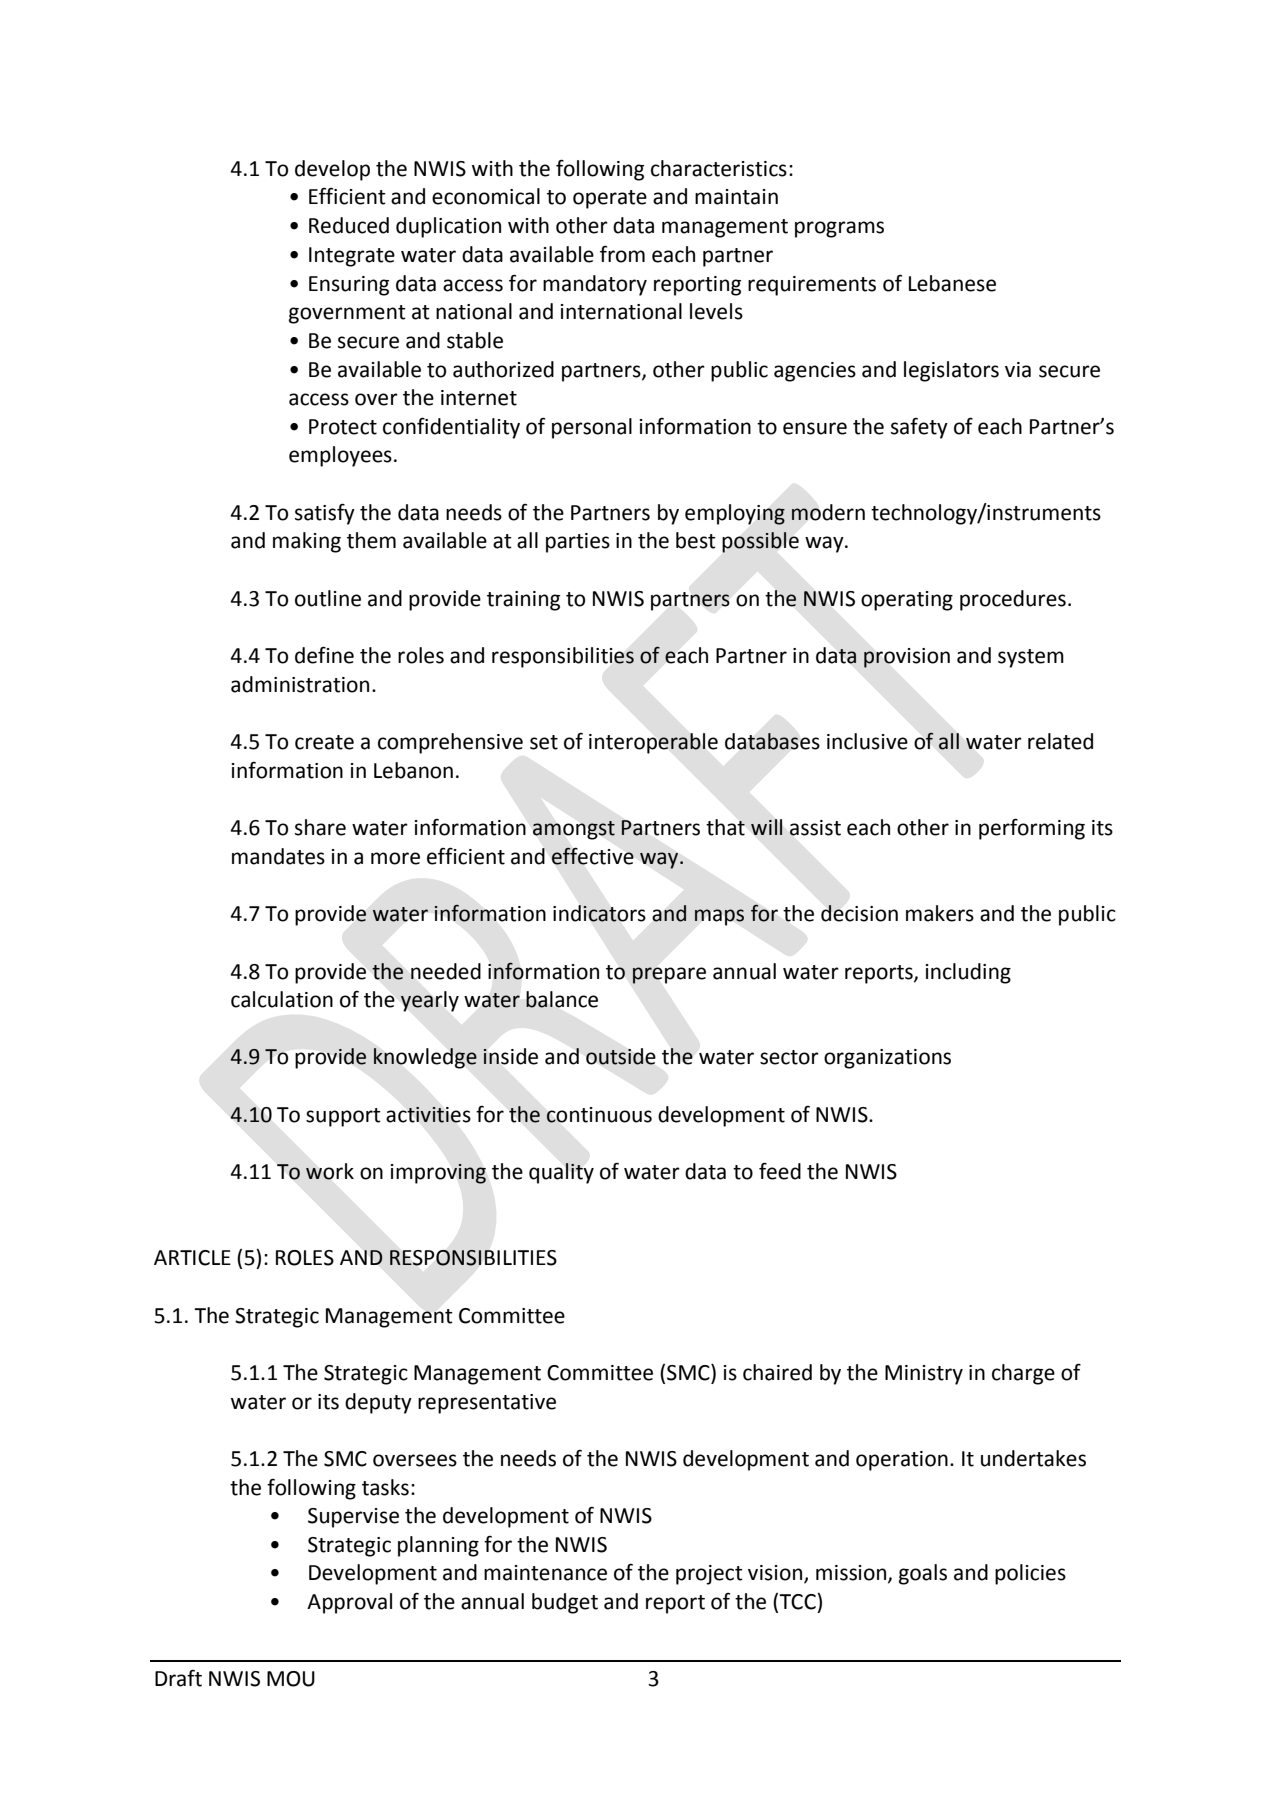 This document has width=1271, height=1797. What do you see at coordinates (887, 1059) in the document?
I see `organizations` at bounding box center [887, 1059].
